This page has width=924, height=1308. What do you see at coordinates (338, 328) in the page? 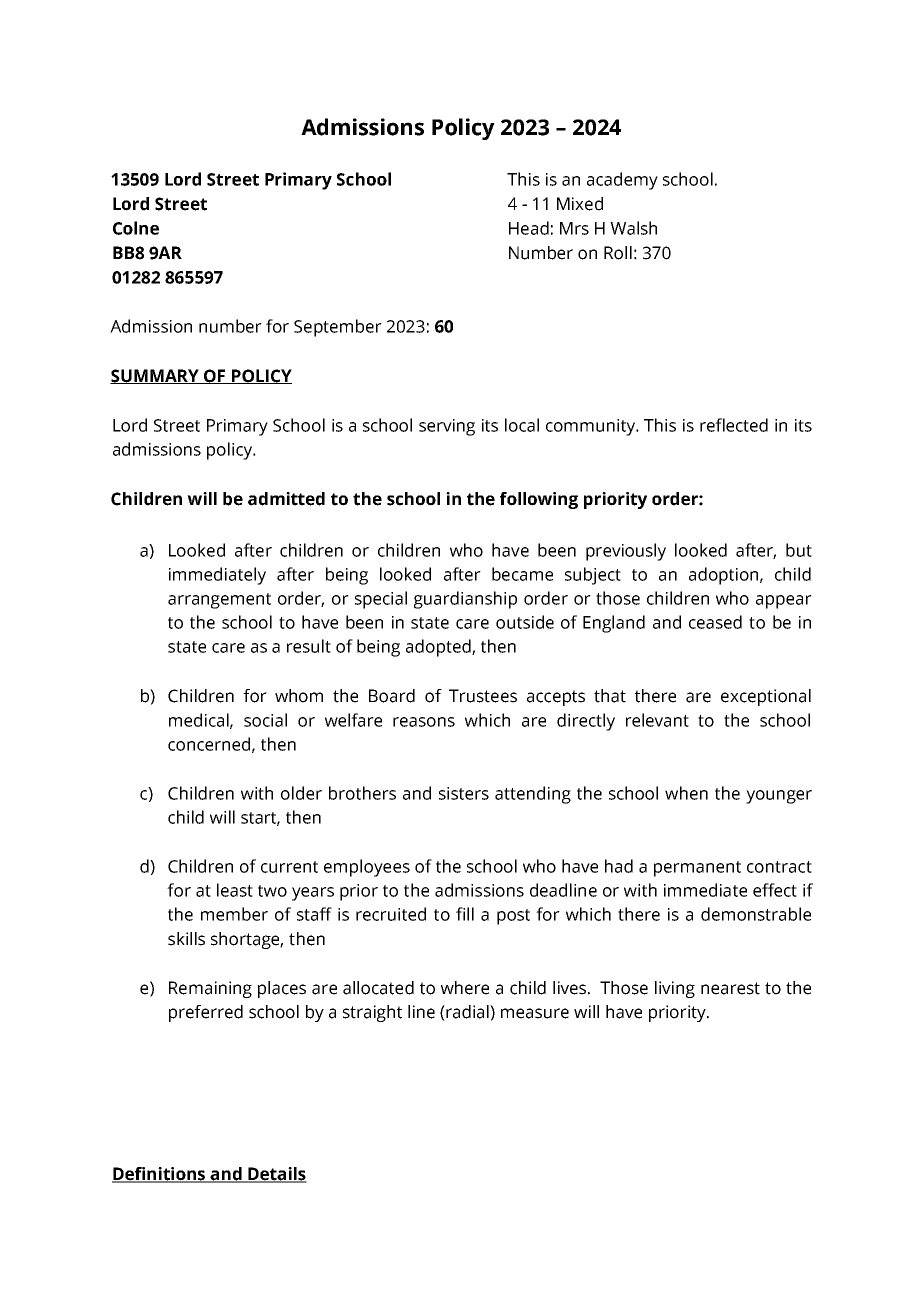
I see `September` at bounding box center [338, 328].
